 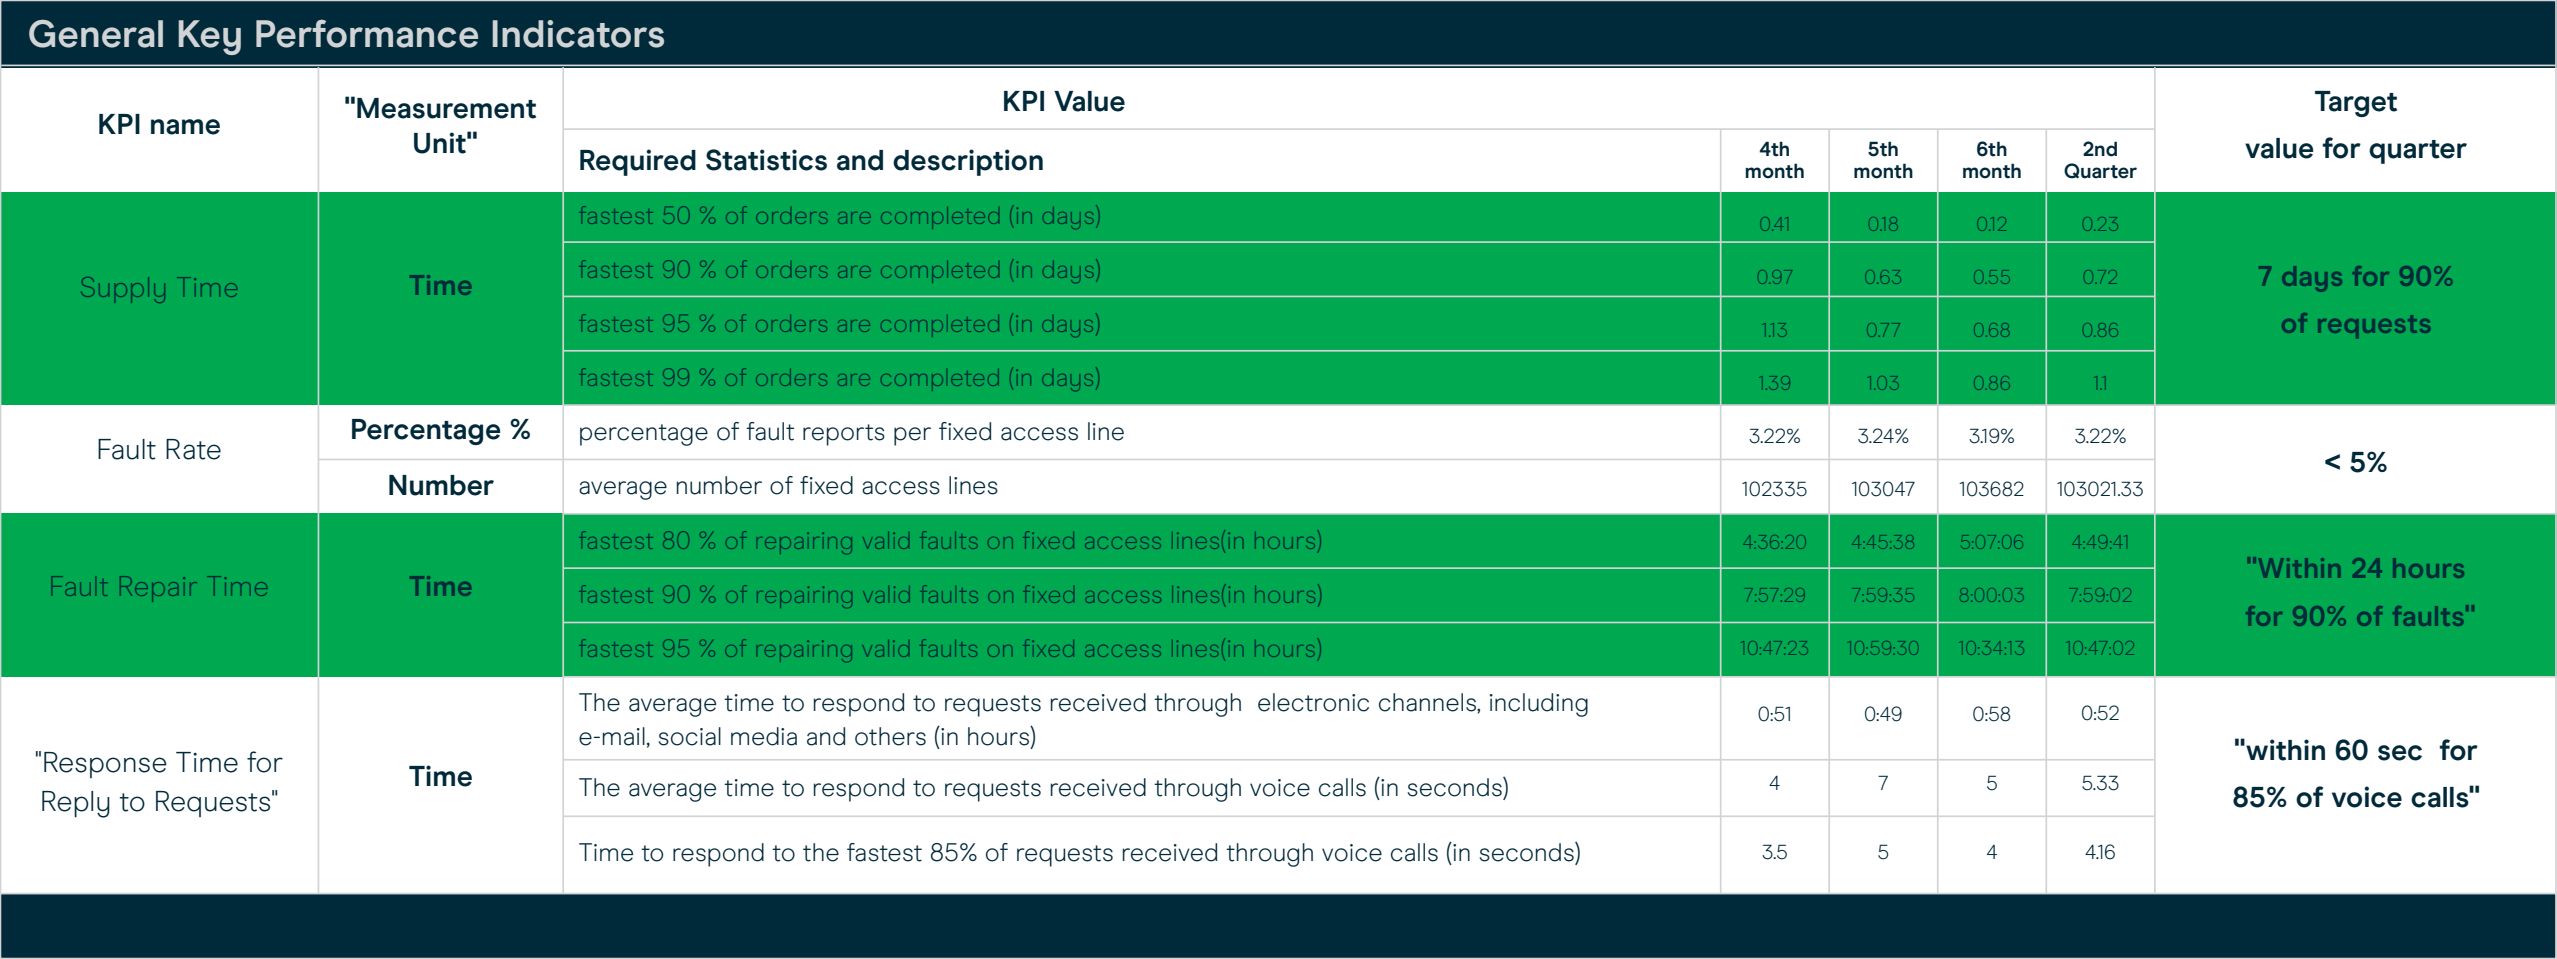 What do you see at coordinates (193, 449) in the screenshot?
I see `Rate` at bounding box center [193, 449].
